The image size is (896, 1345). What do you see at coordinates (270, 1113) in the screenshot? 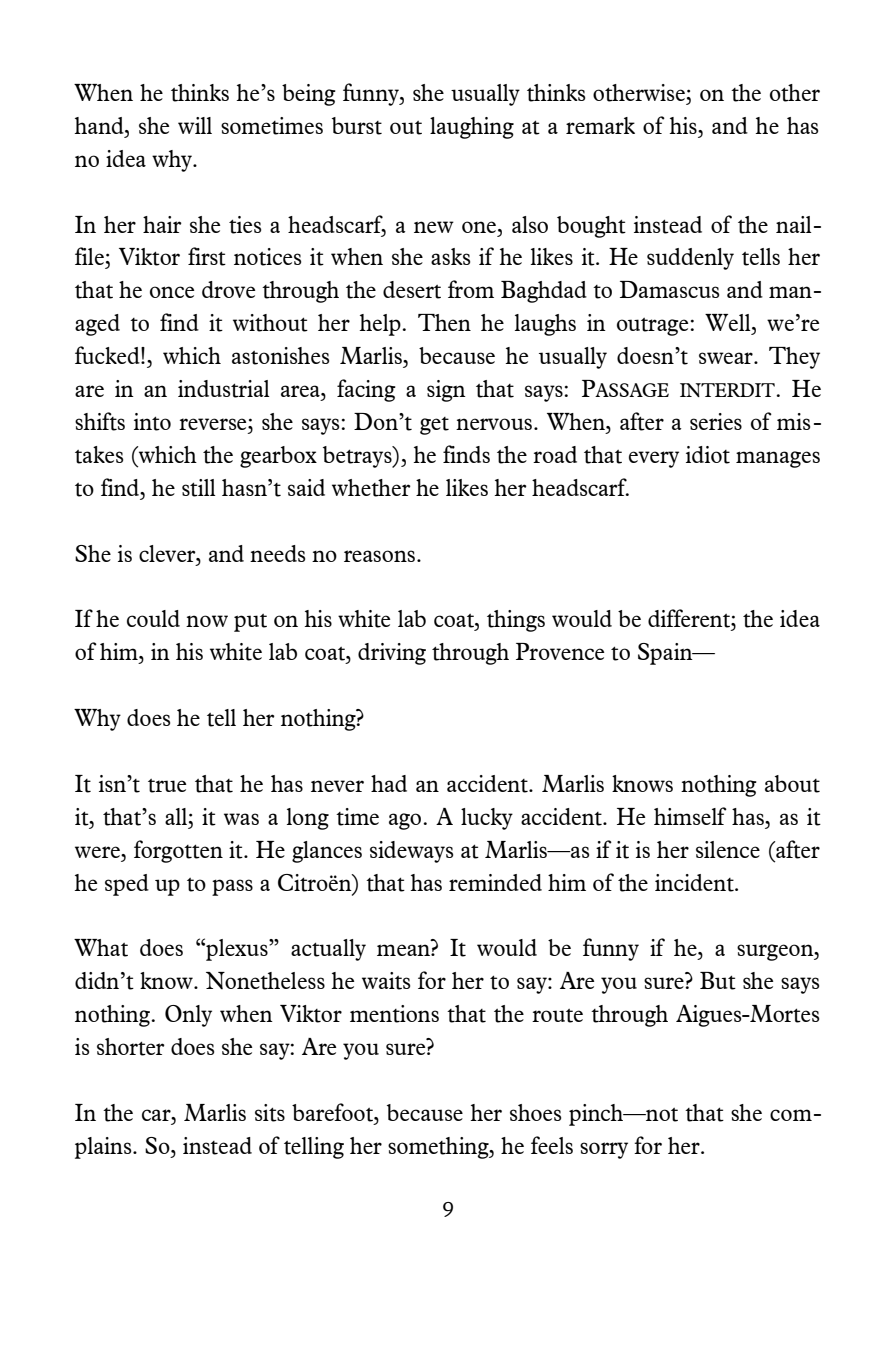
I see `sits` at bounding box center [270, 1113].
